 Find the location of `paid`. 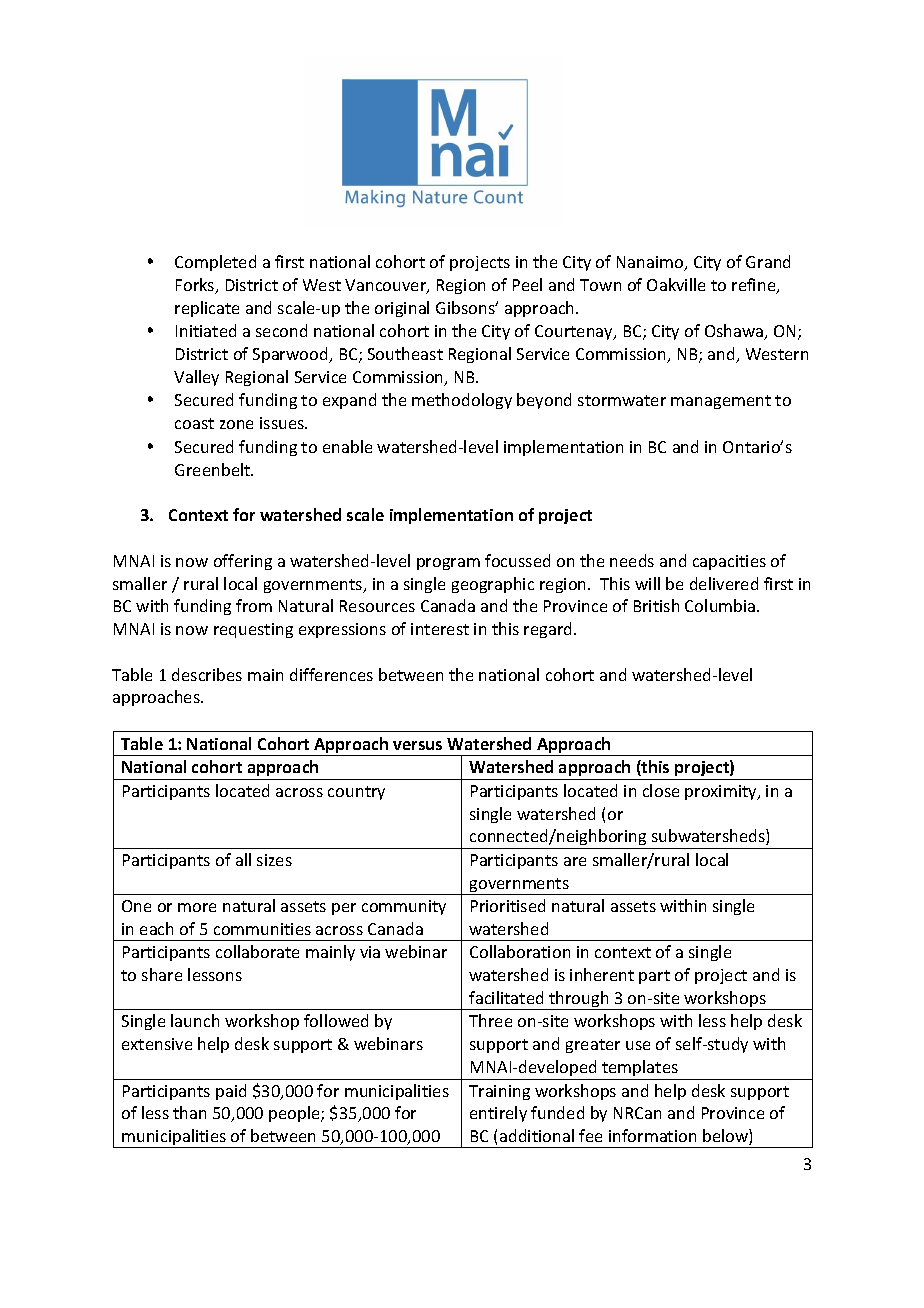

paid is located at coordinates (231, 1092).
